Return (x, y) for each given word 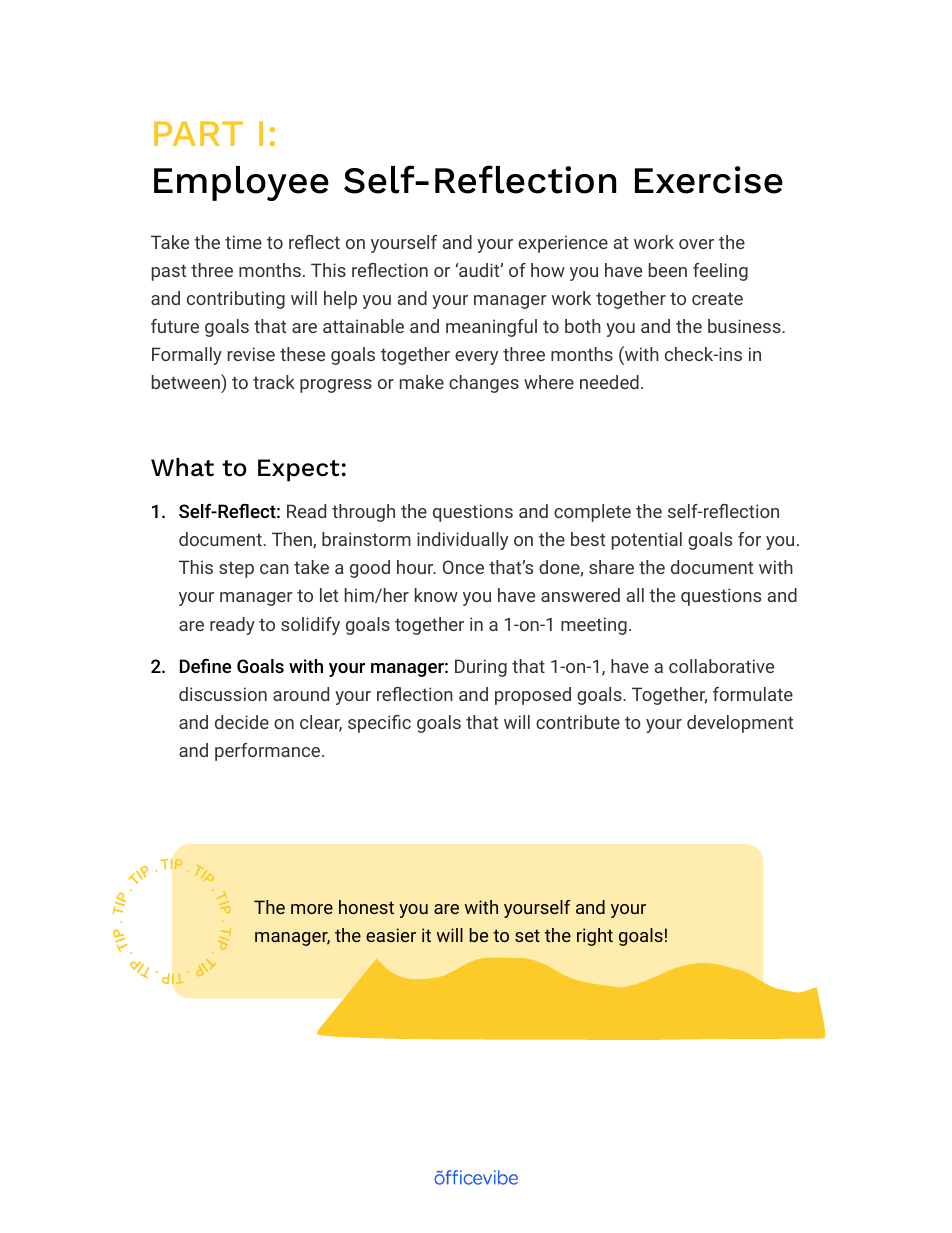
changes (484, 384)
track (274, 382)
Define (205, 666)
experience (563, 244)
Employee (241, 183)
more (312, 909)
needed (609, 382)
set (527, 935)
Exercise (709, 180)
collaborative (721, 666)
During (481, 668)
